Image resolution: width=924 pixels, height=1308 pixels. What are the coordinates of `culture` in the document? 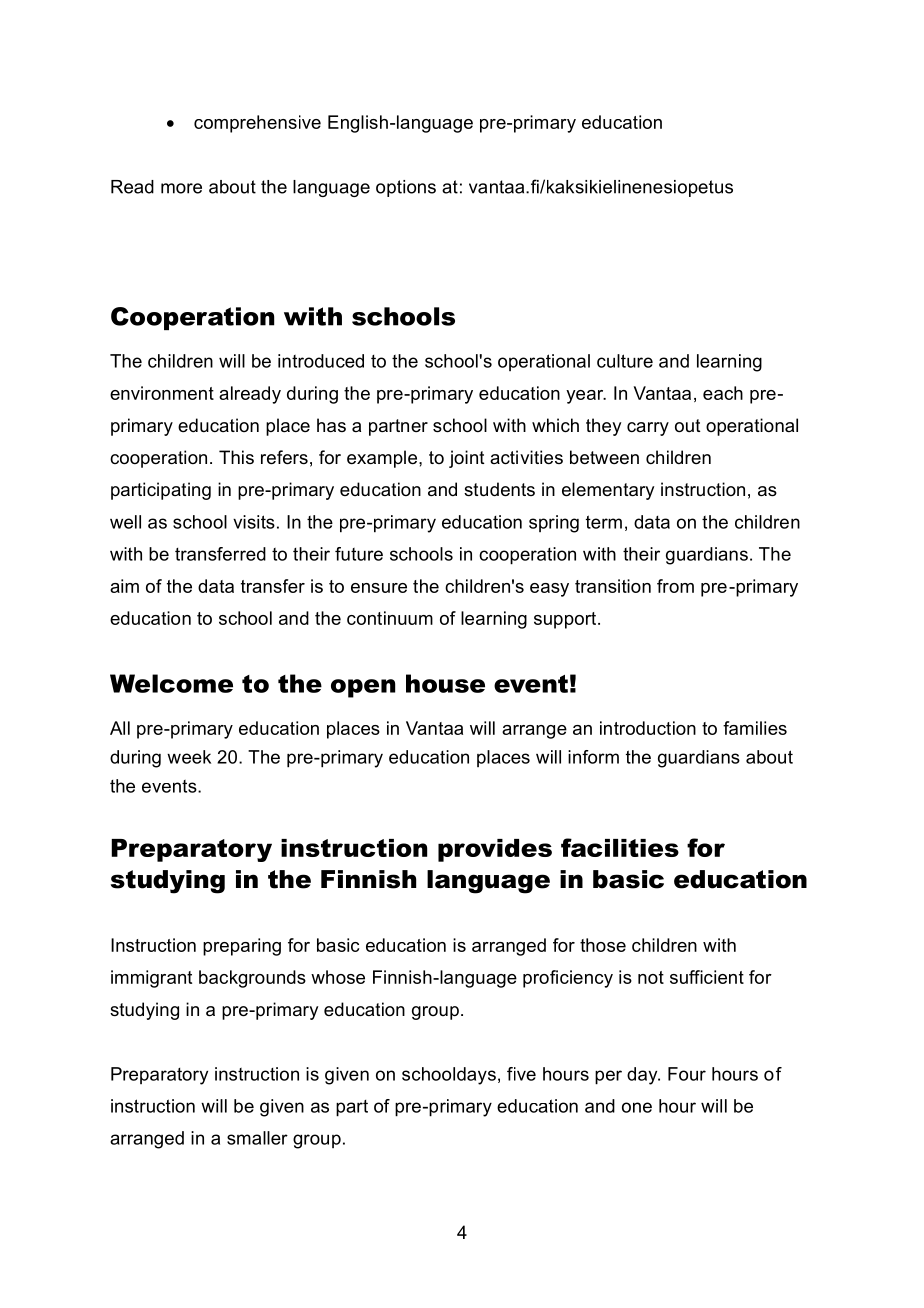 It's located at (625, 361).
